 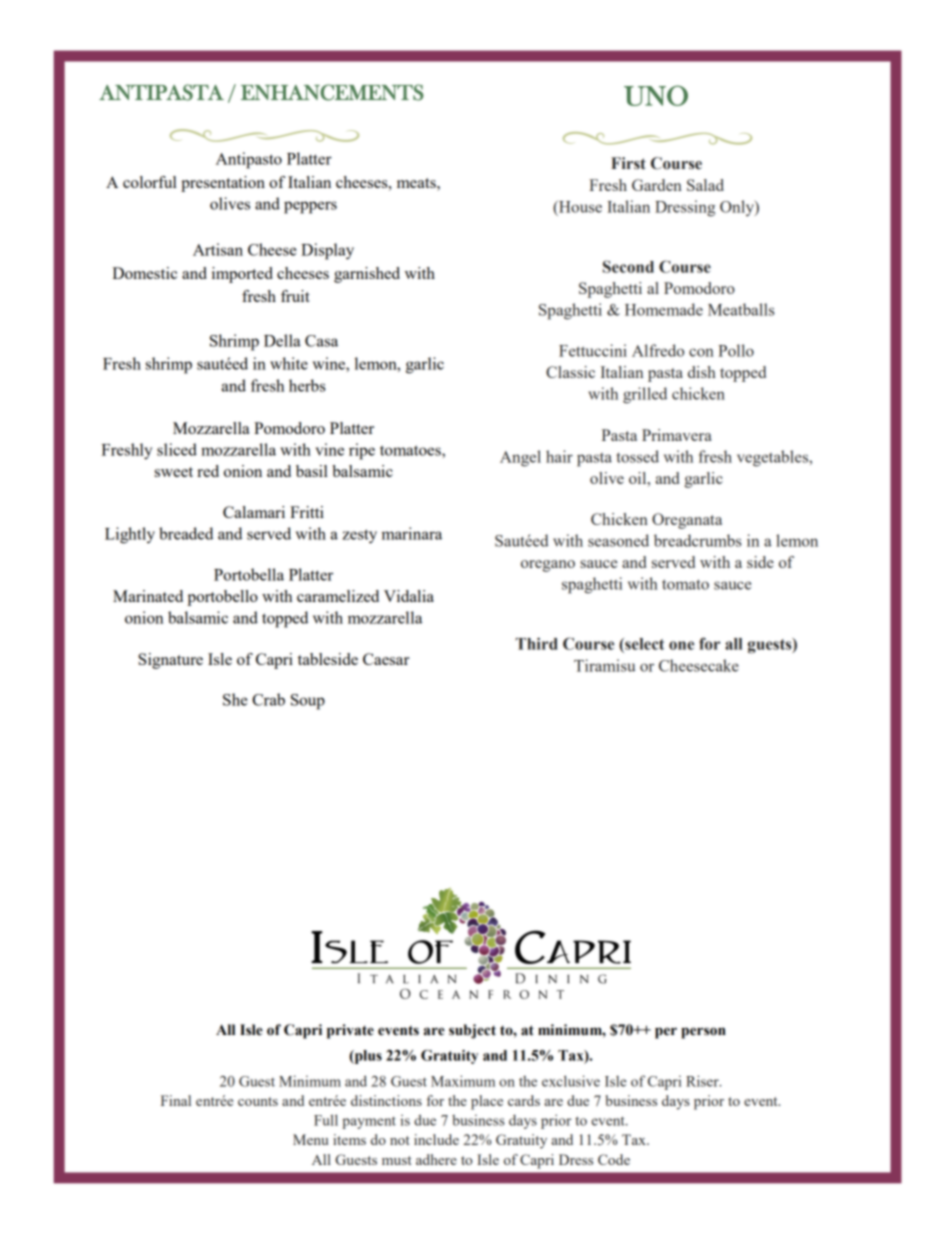 What do you see at coordinates (176, 1100) in the document?
I see `Final` at bounding box center [176, 1100].
